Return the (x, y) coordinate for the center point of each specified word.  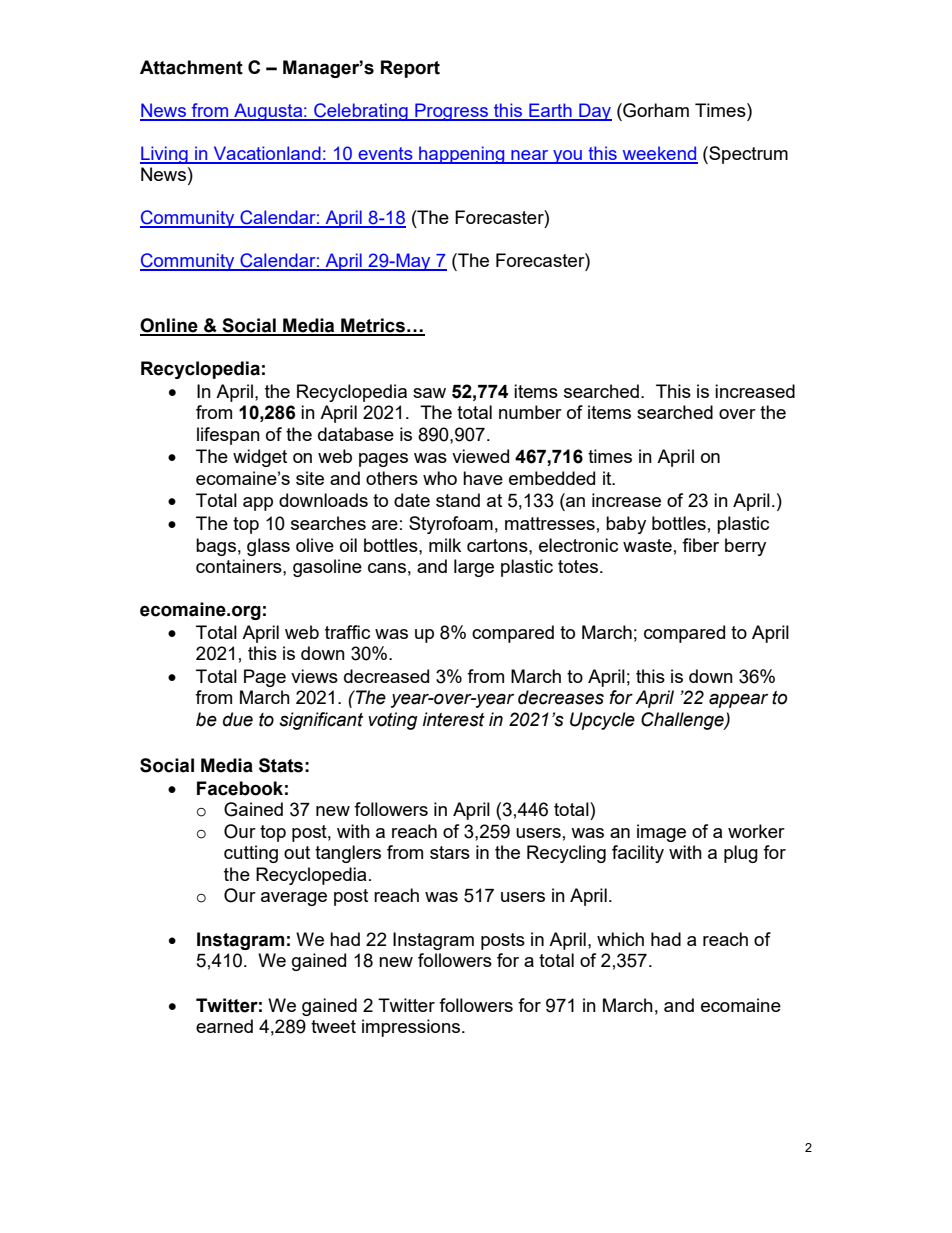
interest (454, 719)
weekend (659, 154)
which (620, 939)
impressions (412, 1028)
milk (445, 545)
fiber (700, 545)
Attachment (191, 67)
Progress (451, 112)
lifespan (228, 436)
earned (224, 1026)
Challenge (683, 721)
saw (429, 393)
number (530, 412)
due (238, 719)
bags (216, 547)
